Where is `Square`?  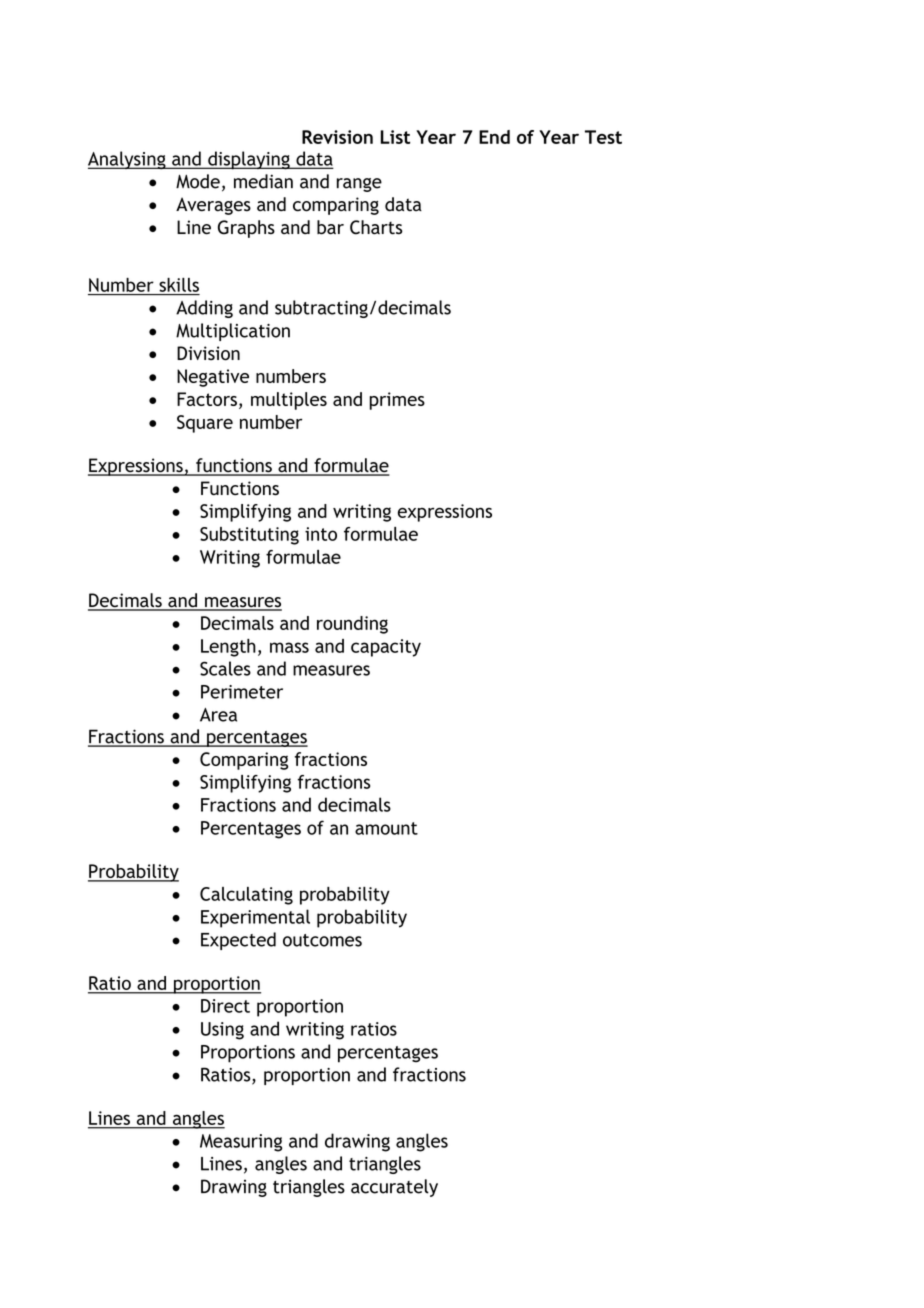 Square is located at coordinates (205, 424).
